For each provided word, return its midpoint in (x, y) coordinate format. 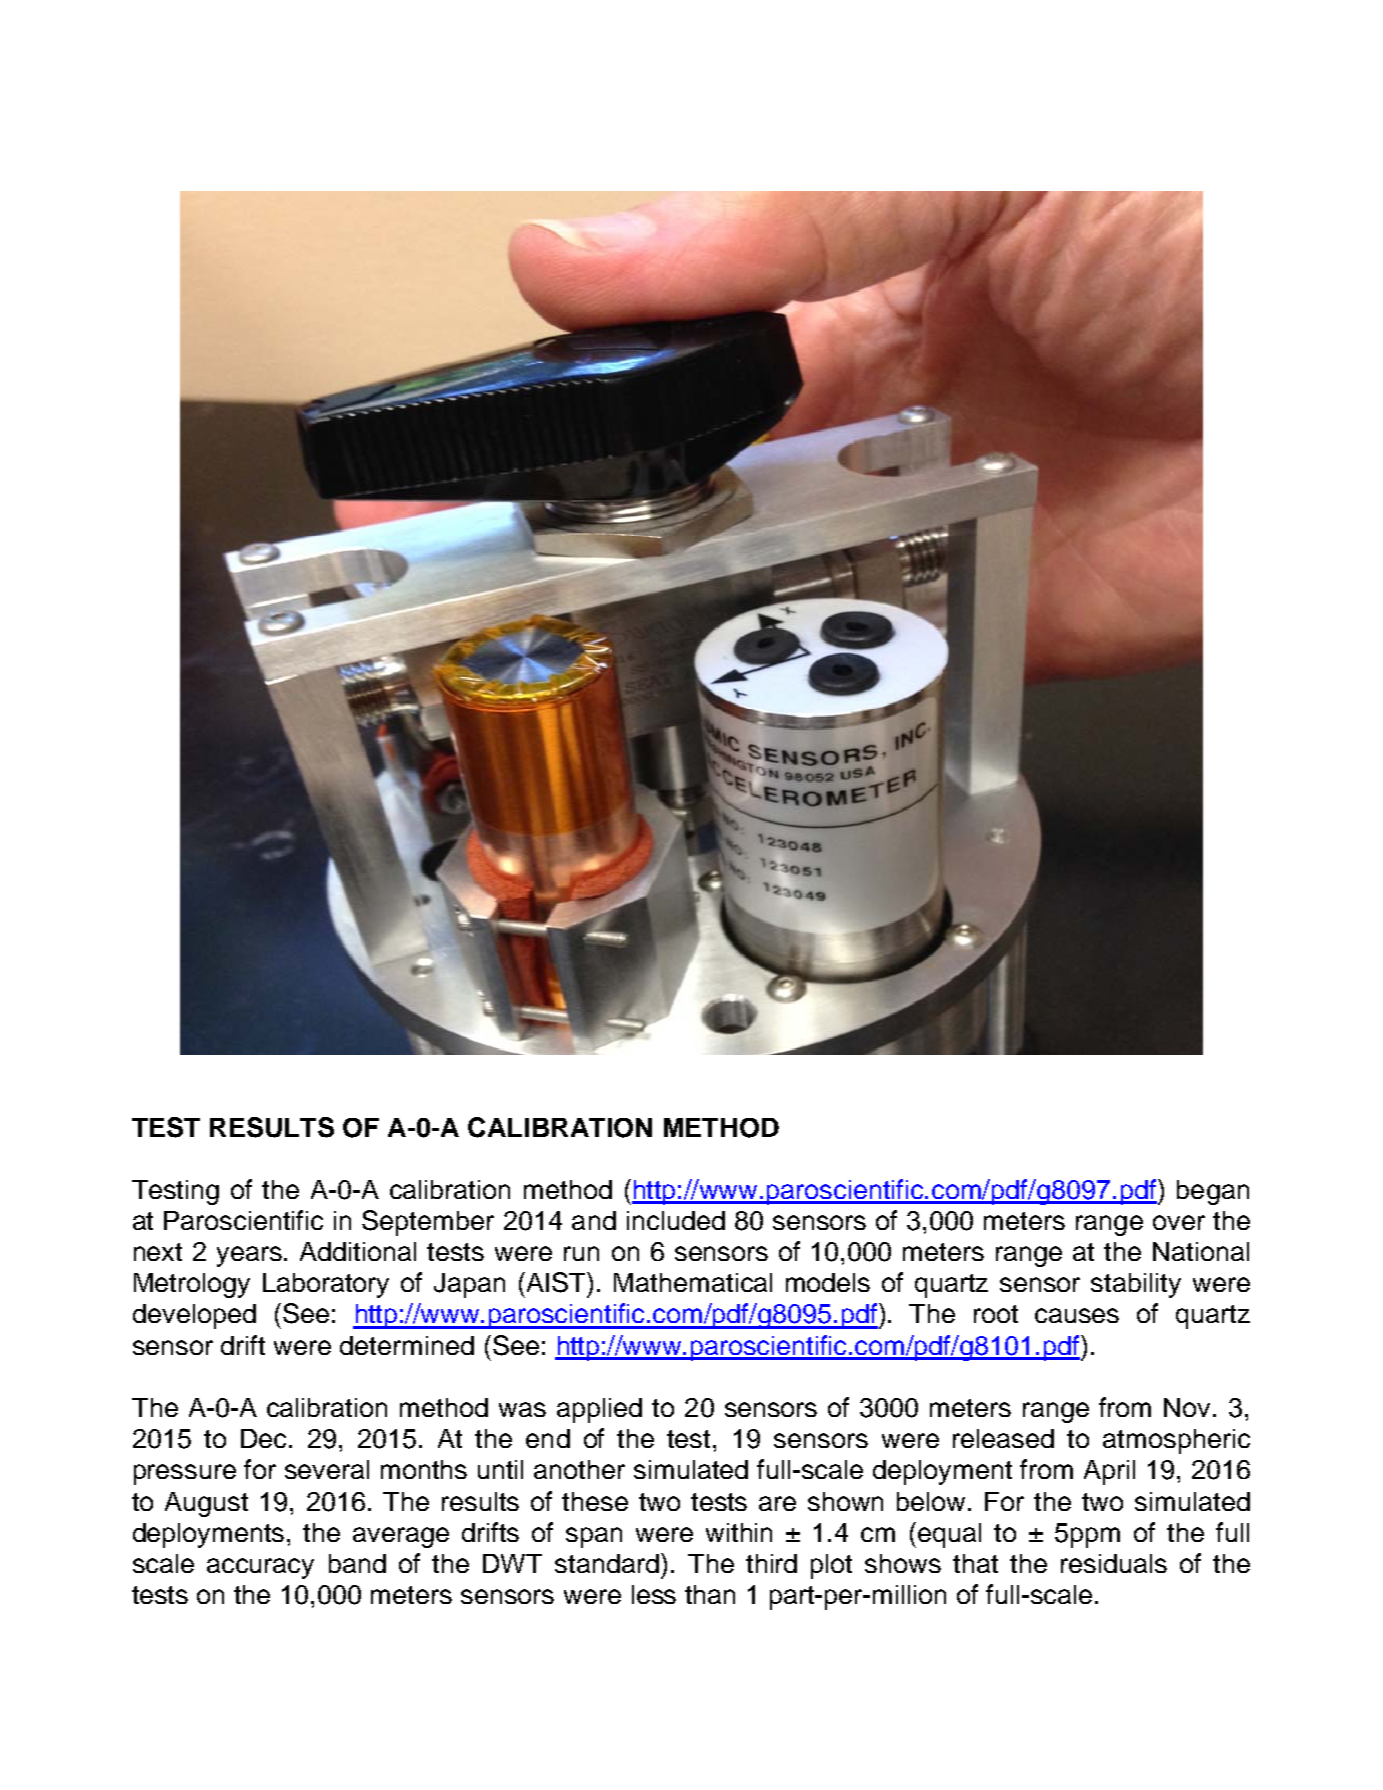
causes (1077, 1315)
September (428, 1223)
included (676, 1220)
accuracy (260, 1568)
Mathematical (693, 1282)
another (579, 1469)
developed (194, 1316)
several (327, 1469)
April (1109, 1472)
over (1179, 1222)
